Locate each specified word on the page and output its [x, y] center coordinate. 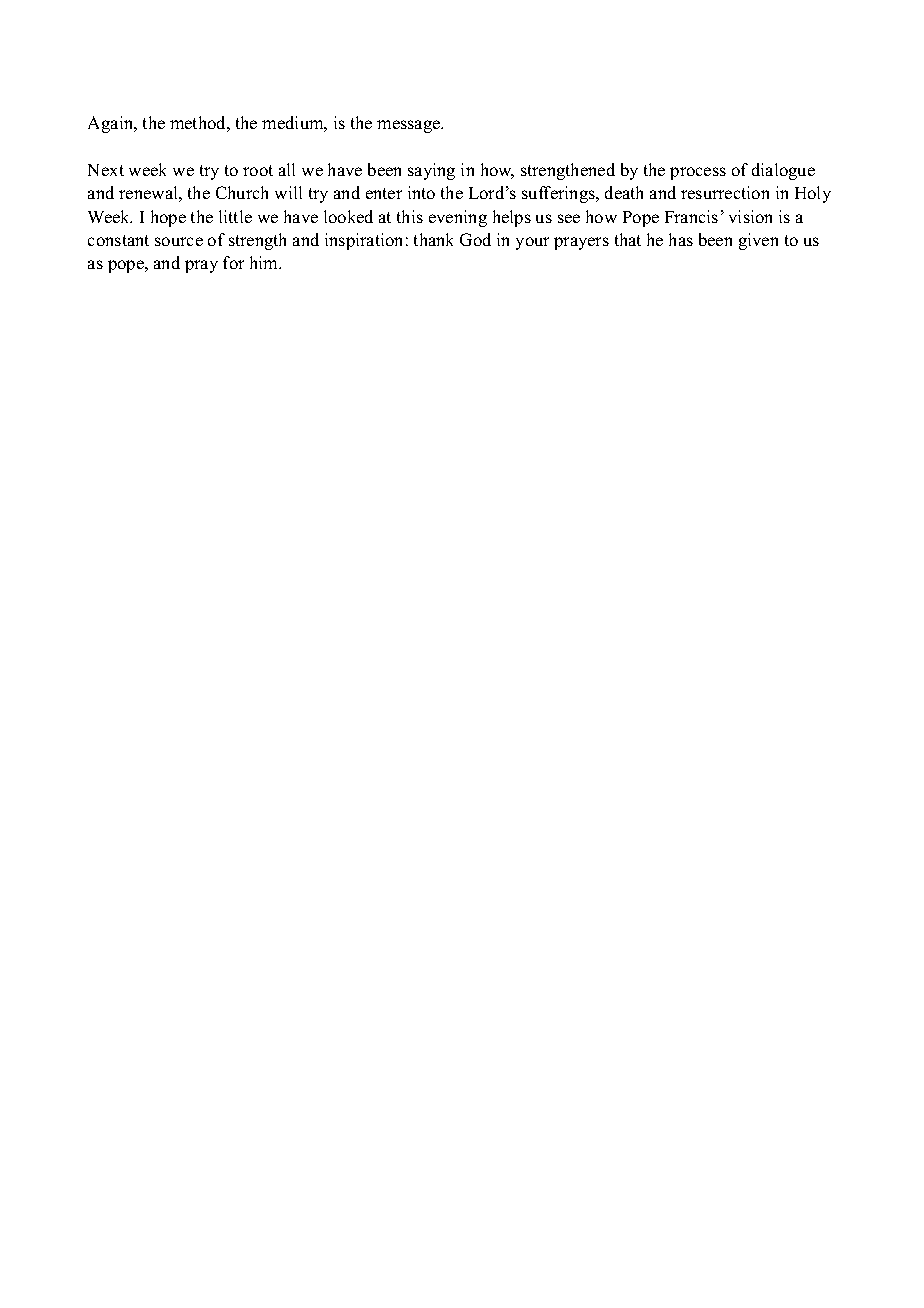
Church [242, 192]
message [410, 126]
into [421, 192]
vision [750, 216]
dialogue [783, 171]
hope [168, 218]
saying [431, 171]
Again [112, 124]
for [233, 262]
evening [458, 218]
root [258, 170]
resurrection [725, 192]
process [698, 173]
